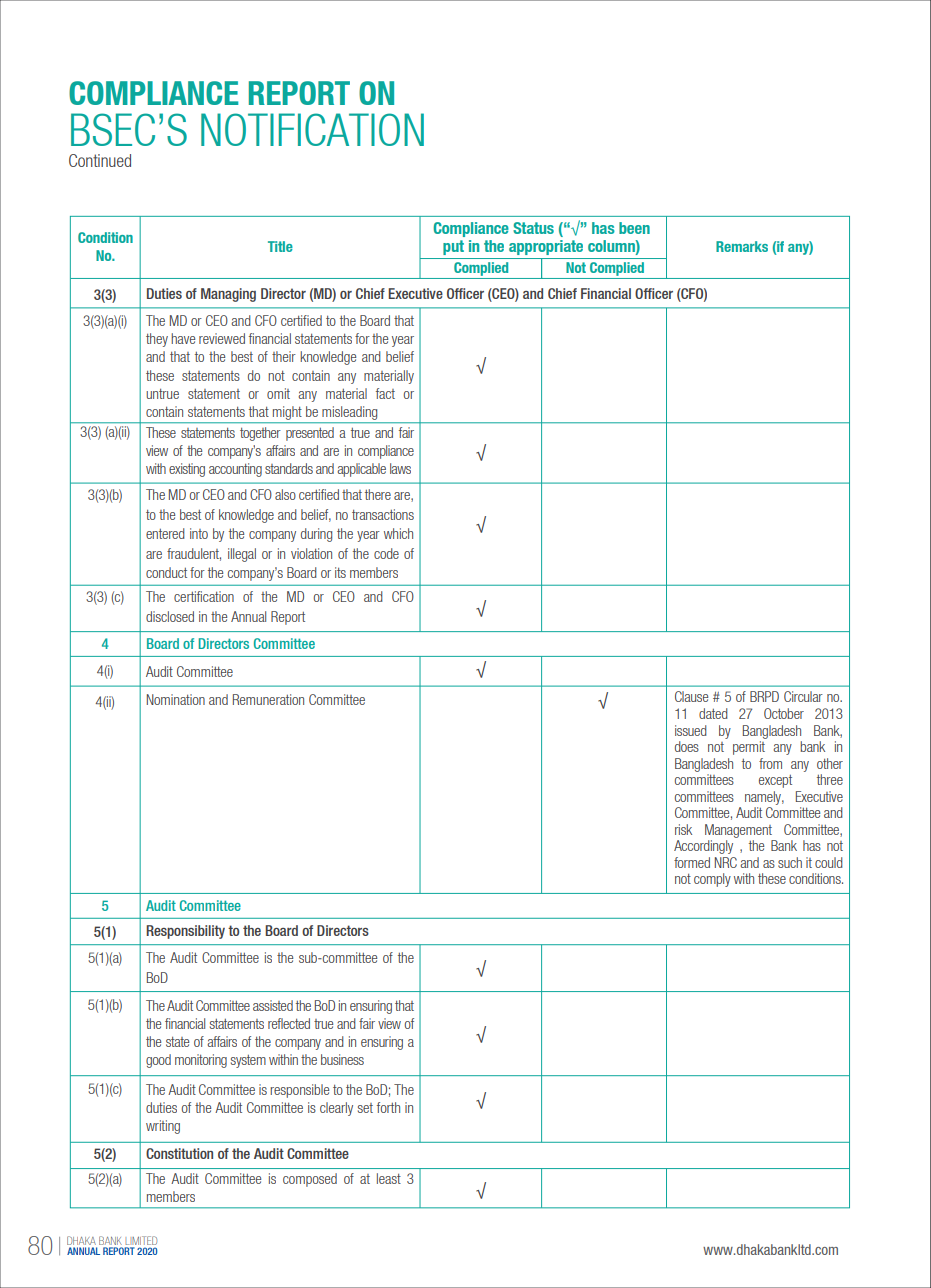  I want to click on Management, so click(738, 831).
